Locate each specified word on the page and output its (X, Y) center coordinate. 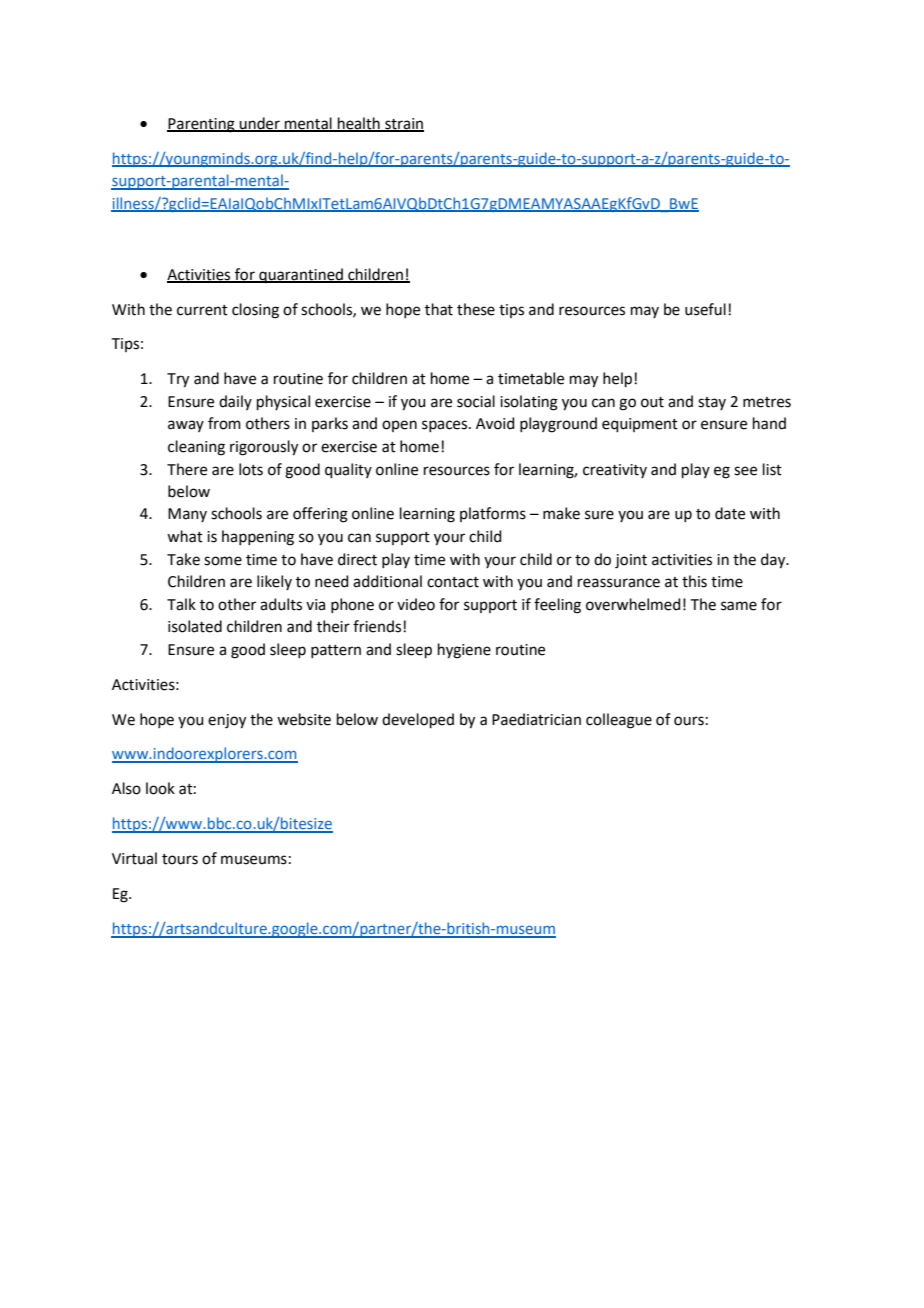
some (223, 561)
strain (403, 124)
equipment (640, 425)
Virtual (134, 858)
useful (705, 309)
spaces (446, 426)
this (694, 581)
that (439, 309)
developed (418, 720)
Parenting (202, 125)
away (186, 426)
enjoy (227, 721)
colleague (619, 721)
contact (453, 582)
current (202, 310)
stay (712, 403)
